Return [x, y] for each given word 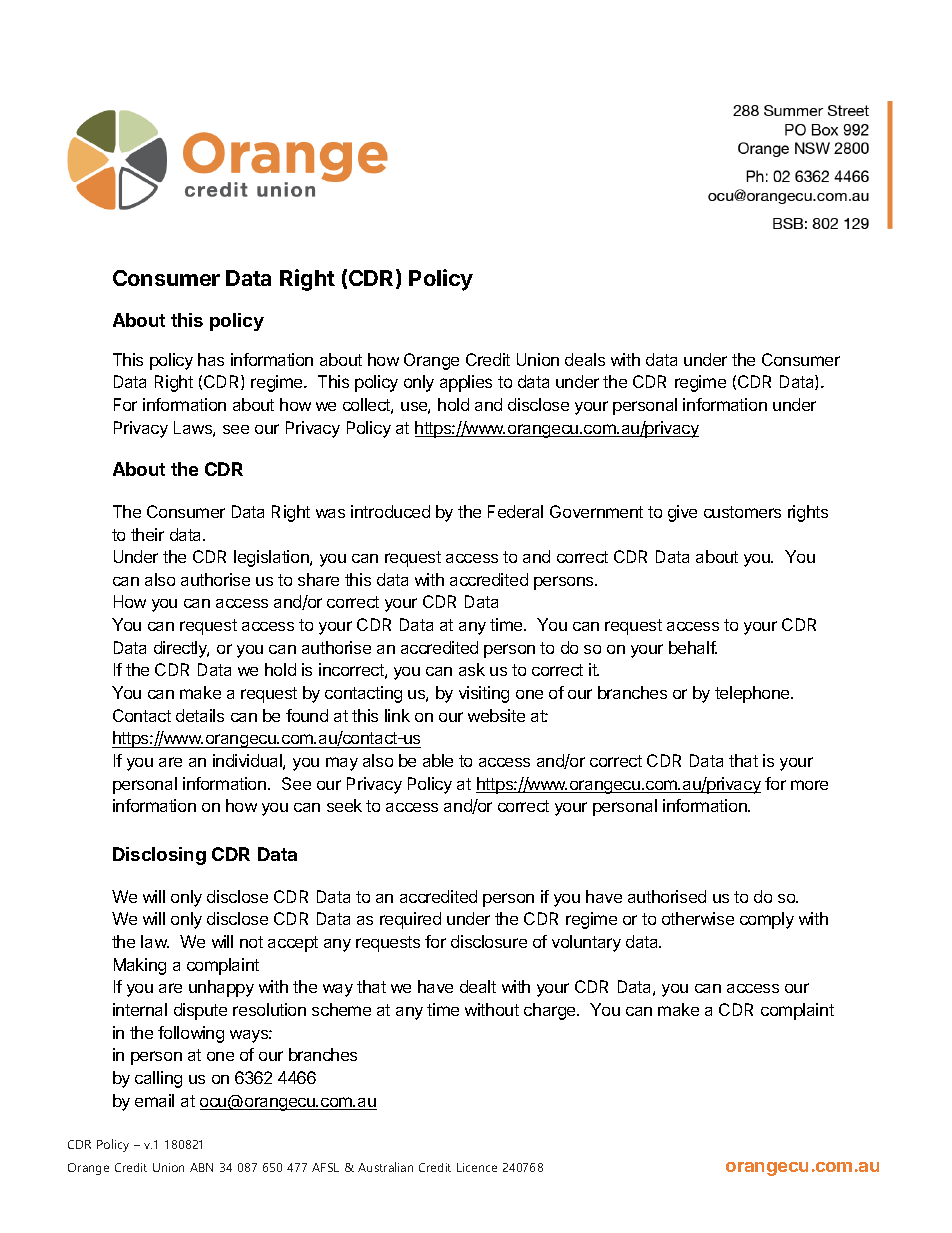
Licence [477, 1167]
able [438, 760]
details [200, 715]
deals [585, 359]
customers [742, 512]
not [251, 942]
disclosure [489, 941]
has [211, 359]
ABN [201, 1167]
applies [466, 383]
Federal [515, 511]
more [809, 785]
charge [551, 1011]
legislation [272, 558]
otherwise [698, 918]
